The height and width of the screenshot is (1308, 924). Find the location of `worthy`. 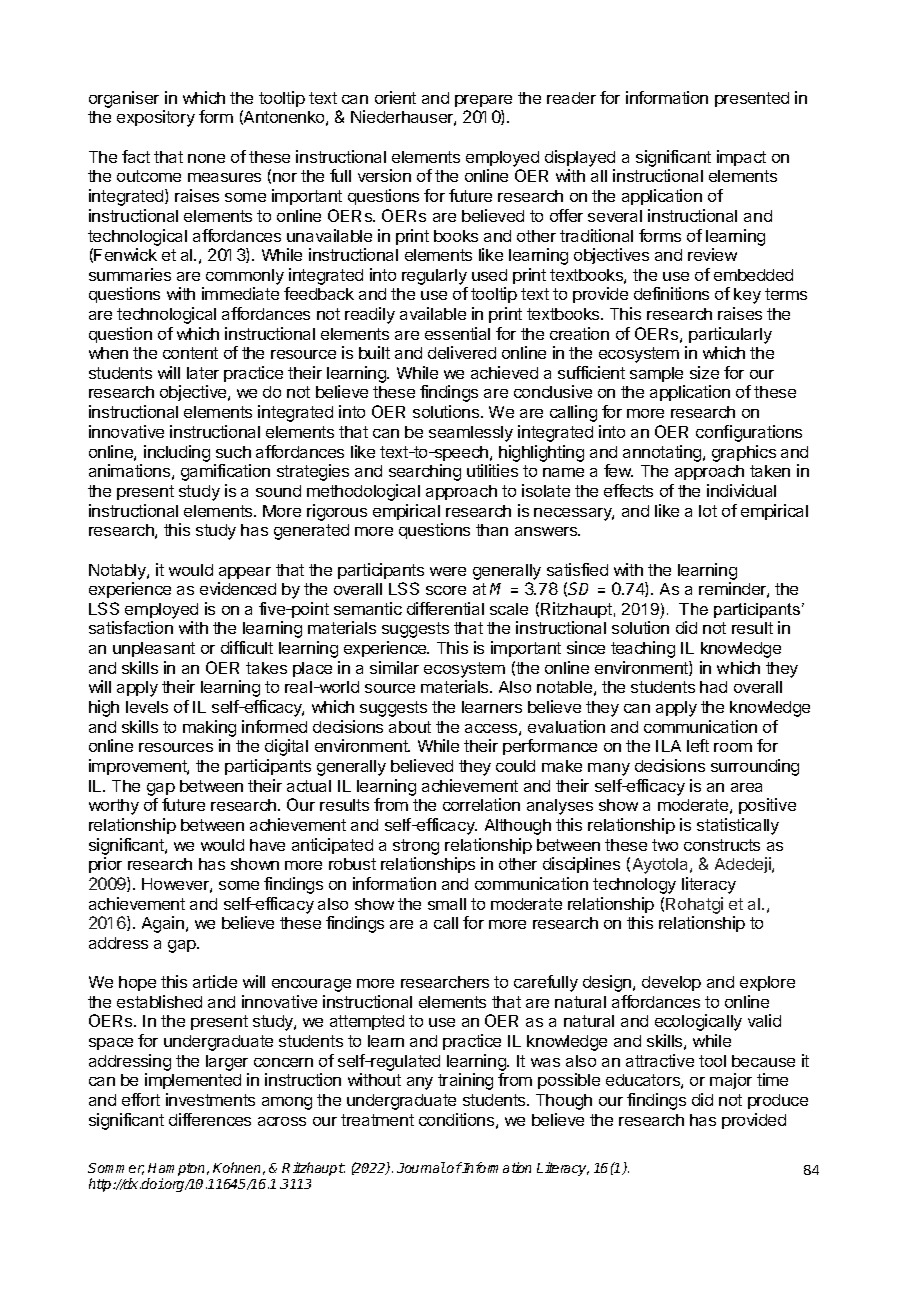

worthy is located at coordinates (114, 807).
